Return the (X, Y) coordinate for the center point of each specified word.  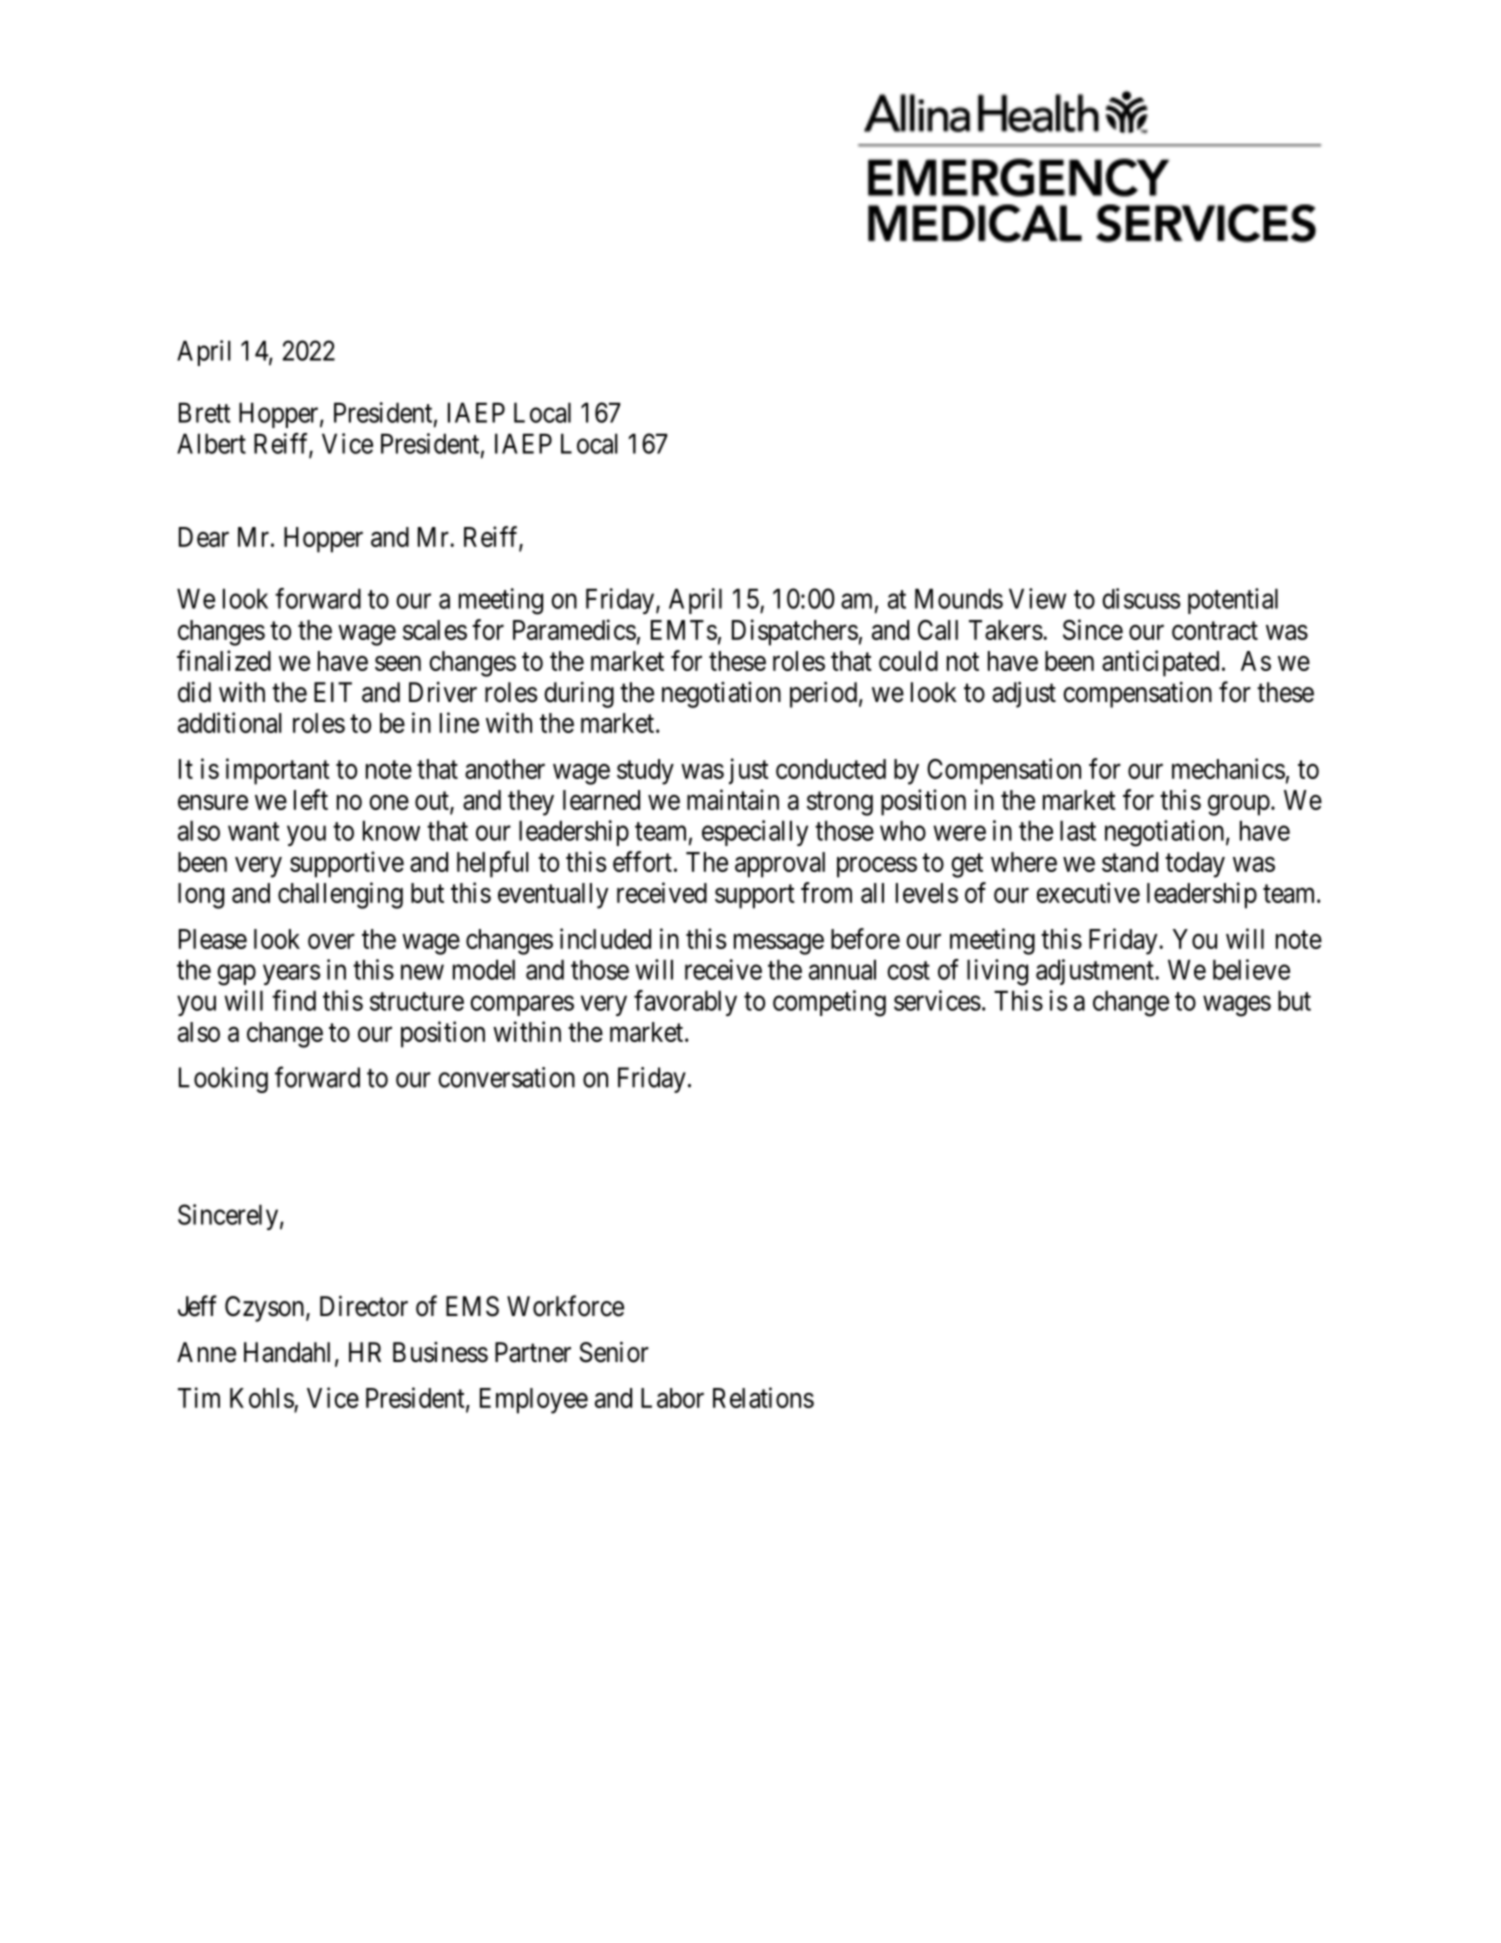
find (294, 1000)
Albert (211, 443)
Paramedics (574, 629)
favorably (685, 1003)
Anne (206, 1352)
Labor (672, 1398)
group (1239, 805)
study (645, 772)
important (278, 771)
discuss (1141, 598)
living (997, 972)
